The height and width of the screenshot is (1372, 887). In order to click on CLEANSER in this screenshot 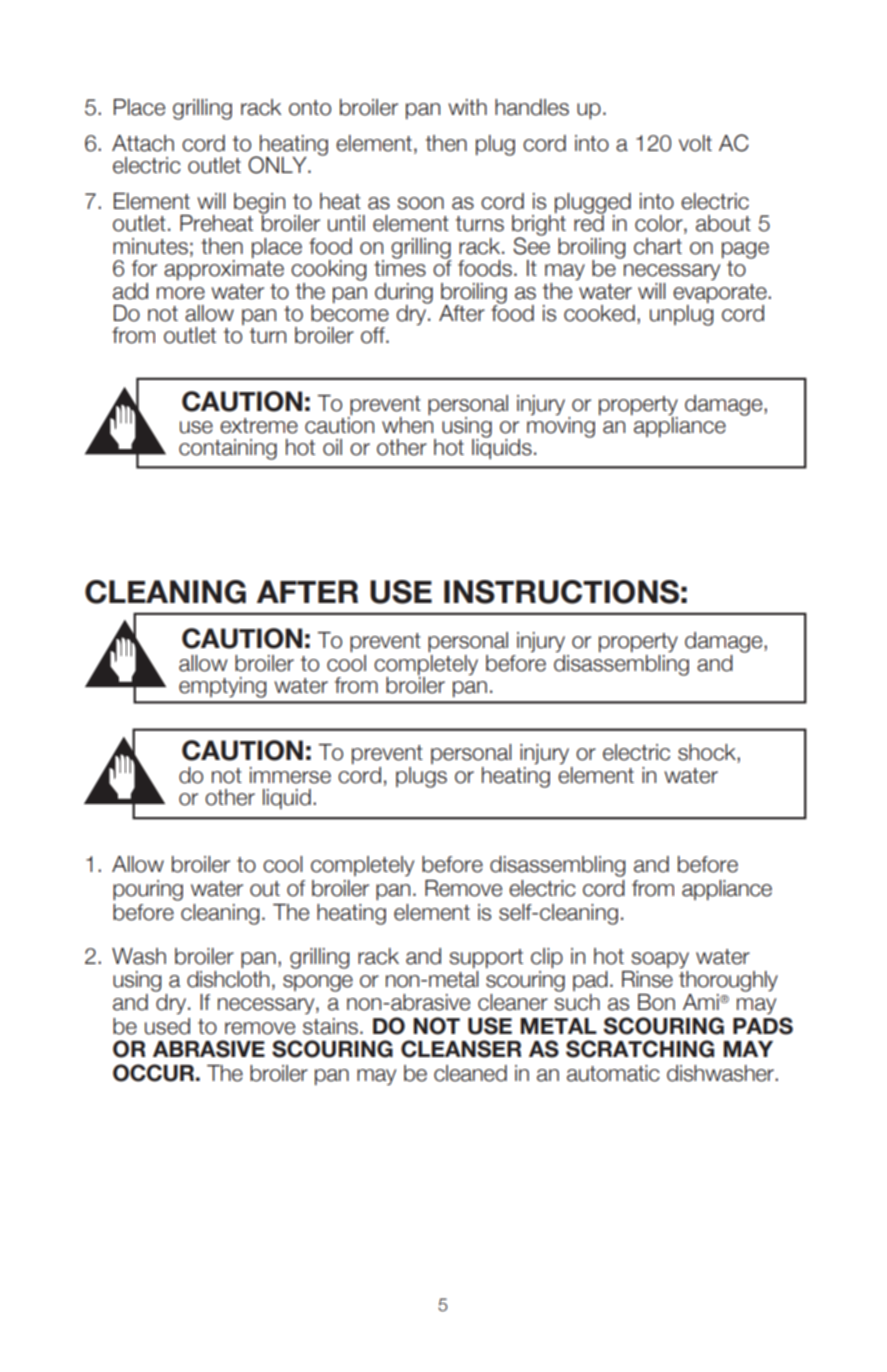, I will do `click(461, 1049)`.
